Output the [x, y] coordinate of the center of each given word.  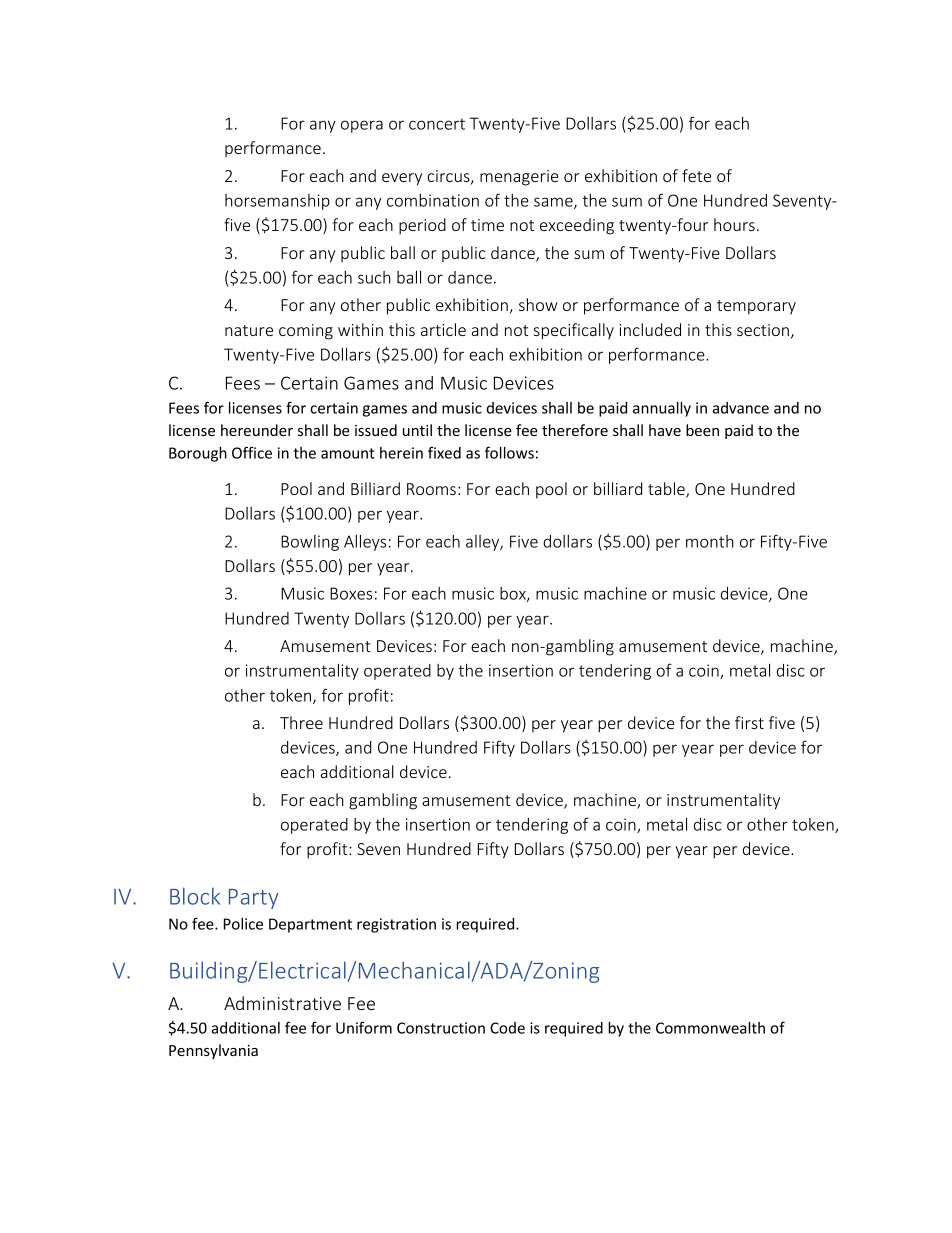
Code [507, 1028]
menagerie [519, 178]
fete [696, 175]
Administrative [282, 1003]
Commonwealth [710, 1028]
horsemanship [277, 202]
